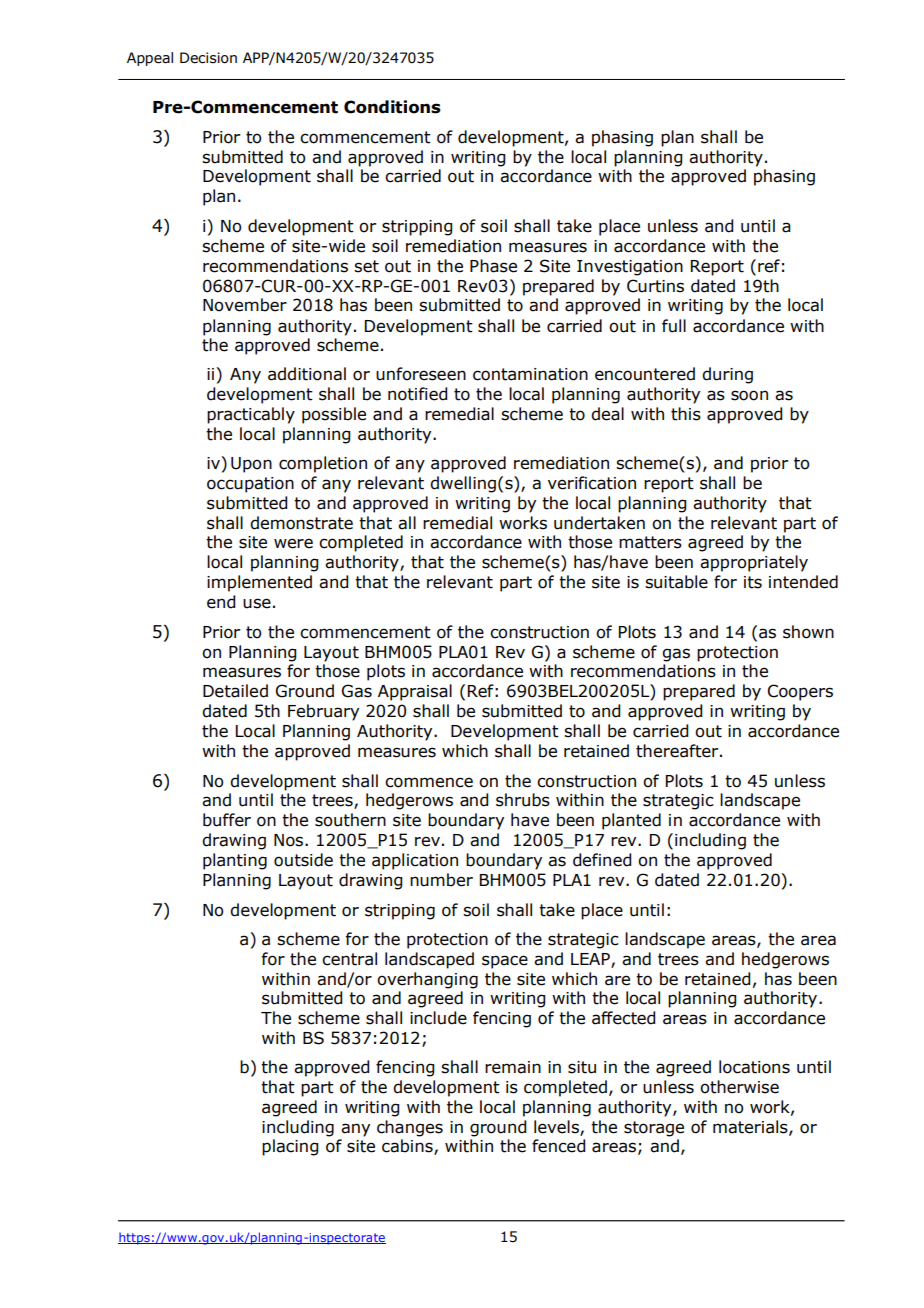  I want to click on Conditions, so click(392, 107).
